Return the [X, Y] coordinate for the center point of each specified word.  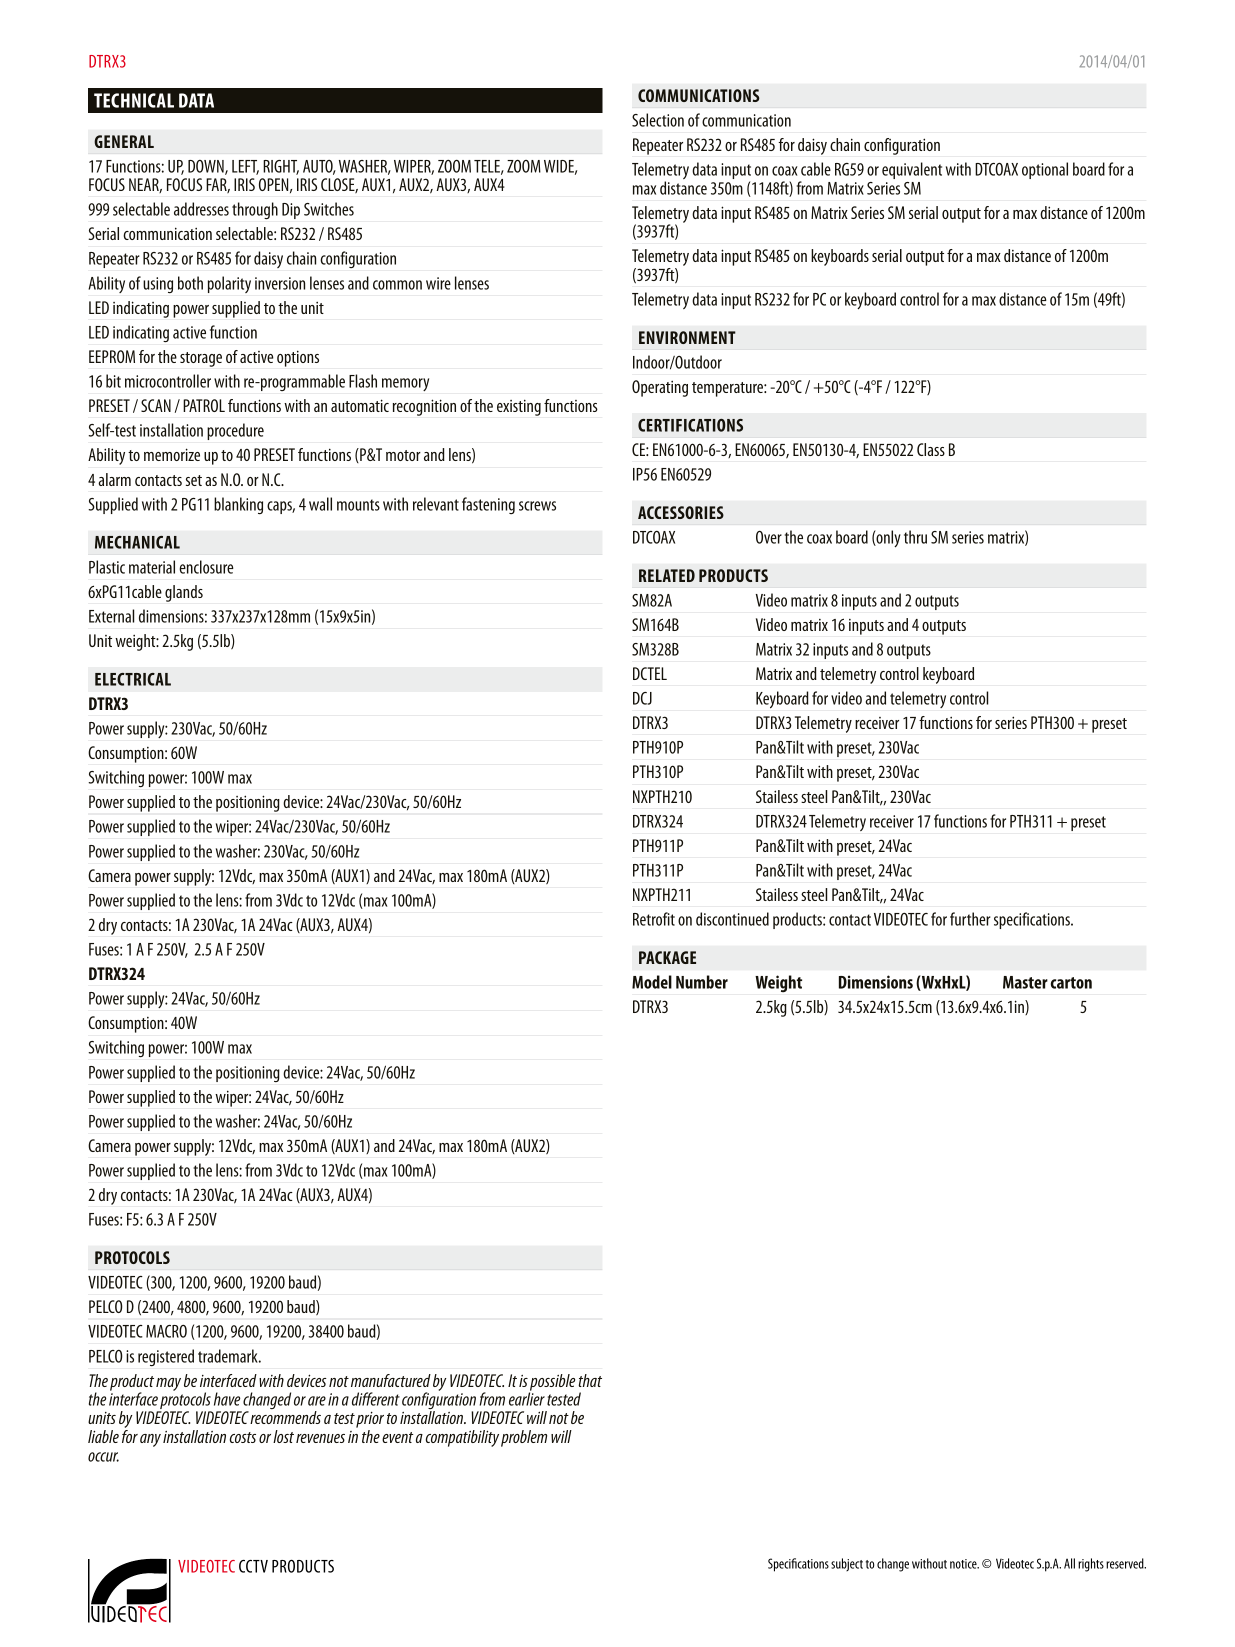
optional [1045, 170]
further [970, 919]
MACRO [166, 1331]
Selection [658, 120]
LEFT [245, 167]
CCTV [253, 1566]
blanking [238, 505]
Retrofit [654, 919]
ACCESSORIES [681, 512]
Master [1025, 982]
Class [931, 449]
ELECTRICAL [133, 679]
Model [652, 982]
